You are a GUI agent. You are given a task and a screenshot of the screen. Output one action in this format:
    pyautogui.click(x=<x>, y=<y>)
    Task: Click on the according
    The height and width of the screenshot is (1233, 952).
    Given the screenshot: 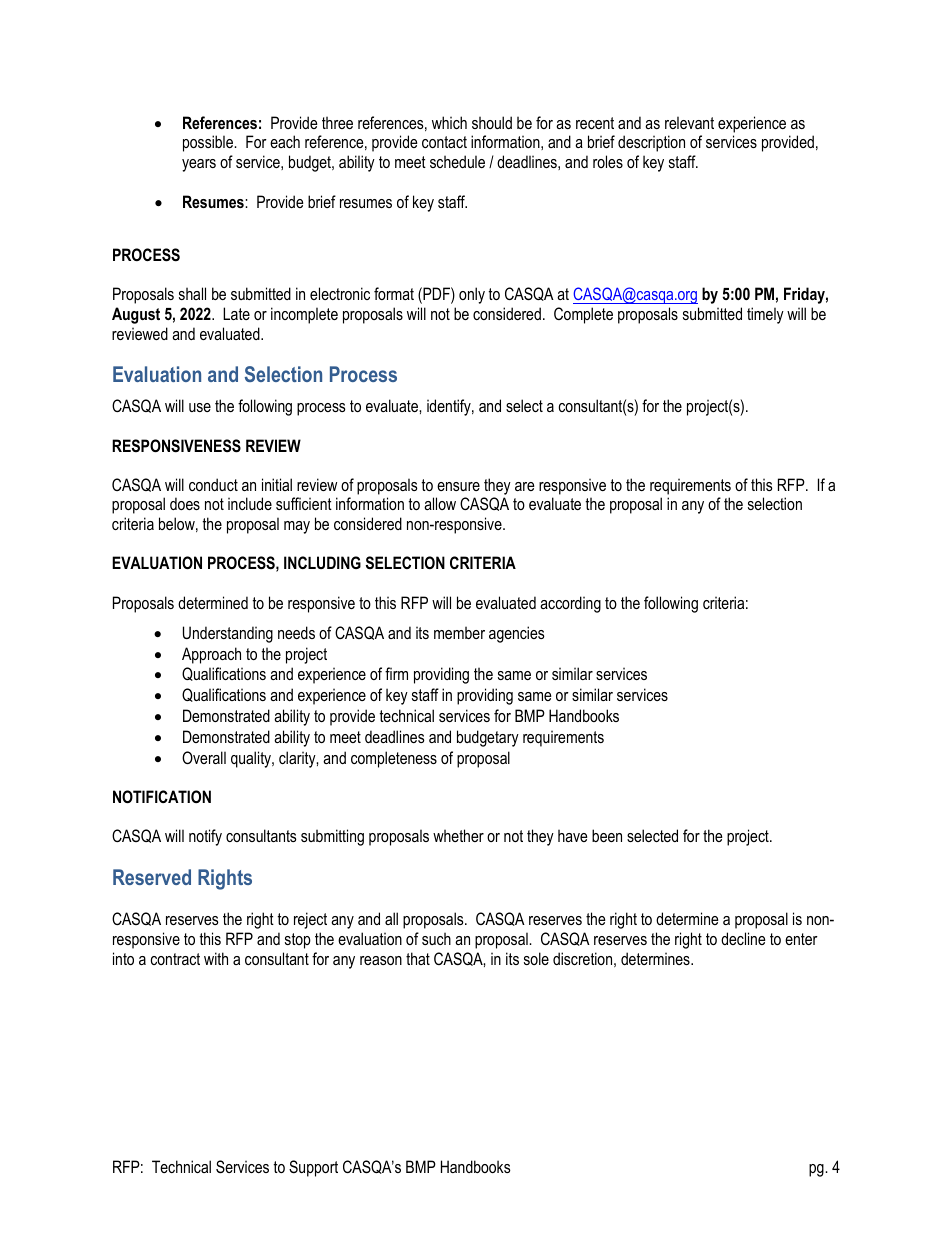 What is the action you would take?
    pyautogui.click(x=570, y=604)
